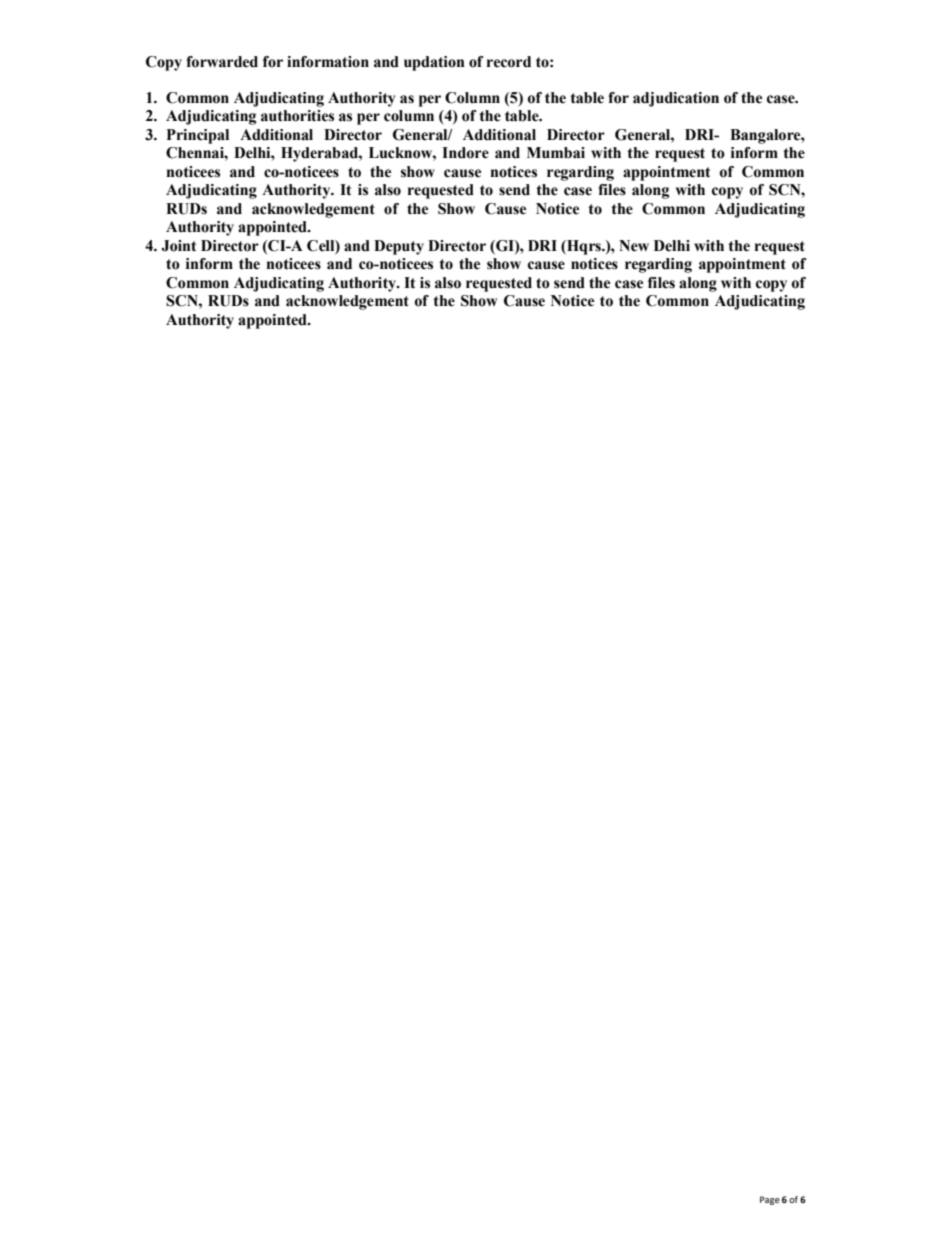  What do you see at coordinates (634, 246) in the screenshot?
I see `New` at bounding box center [634, 246].
